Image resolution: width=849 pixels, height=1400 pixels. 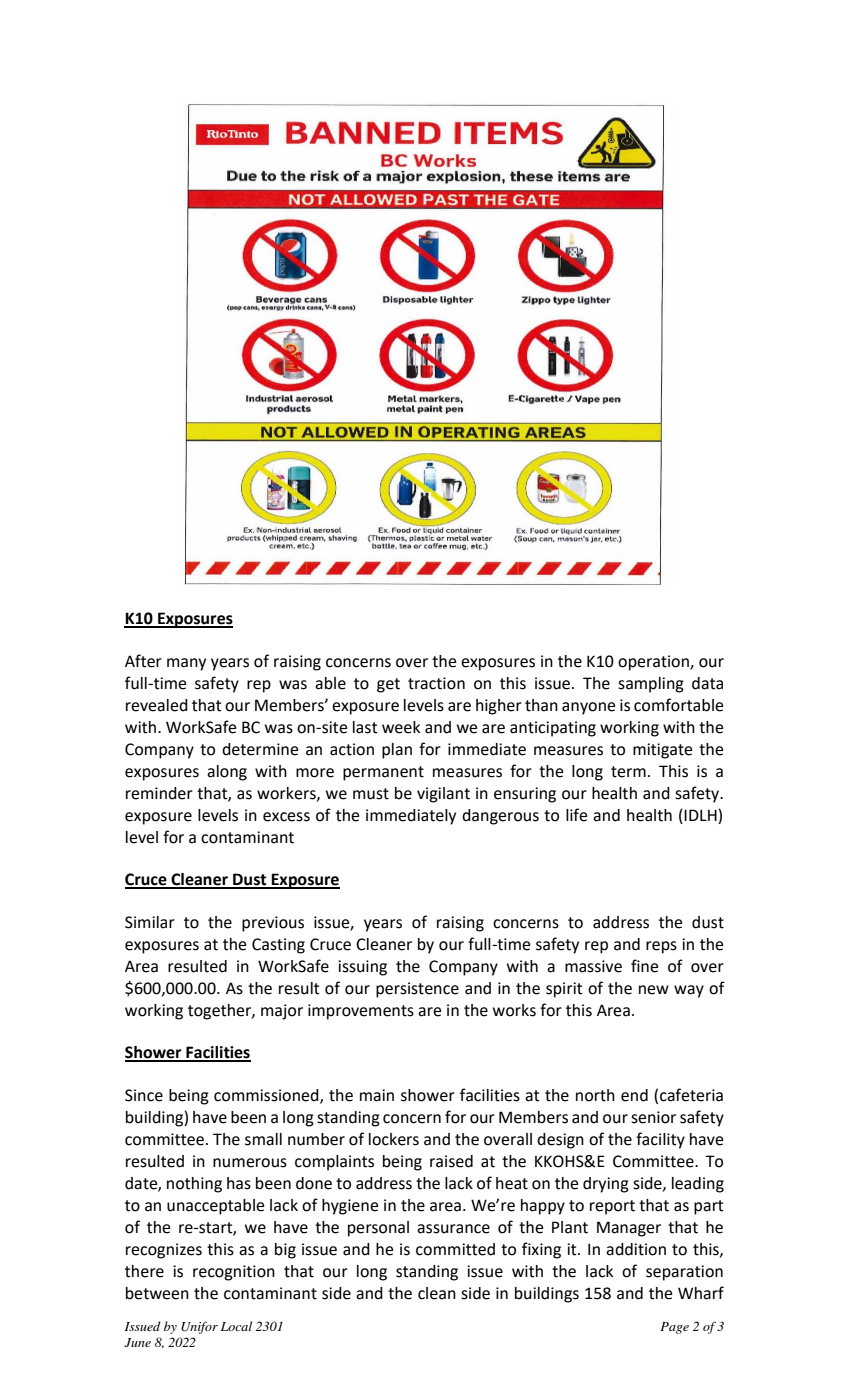 I want to click on week, so click(x=401, y=727).
